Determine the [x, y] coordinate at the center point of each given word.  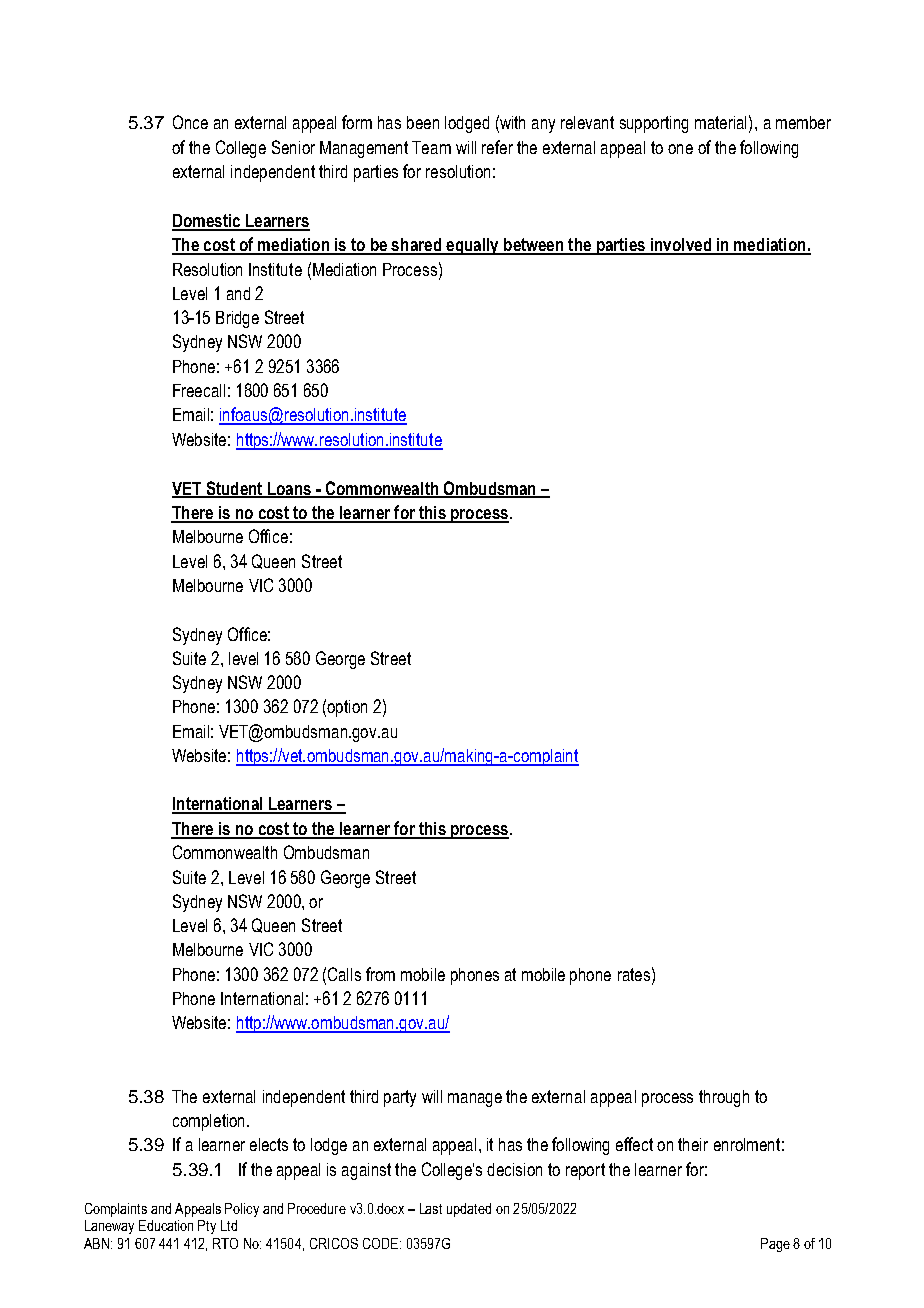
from [380, 974]
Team [431, 147]
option [347, 708]
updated [469, 1210]
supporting [654, 124]
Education [166, 1225]
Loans [289, 489]
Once [190, 122]
